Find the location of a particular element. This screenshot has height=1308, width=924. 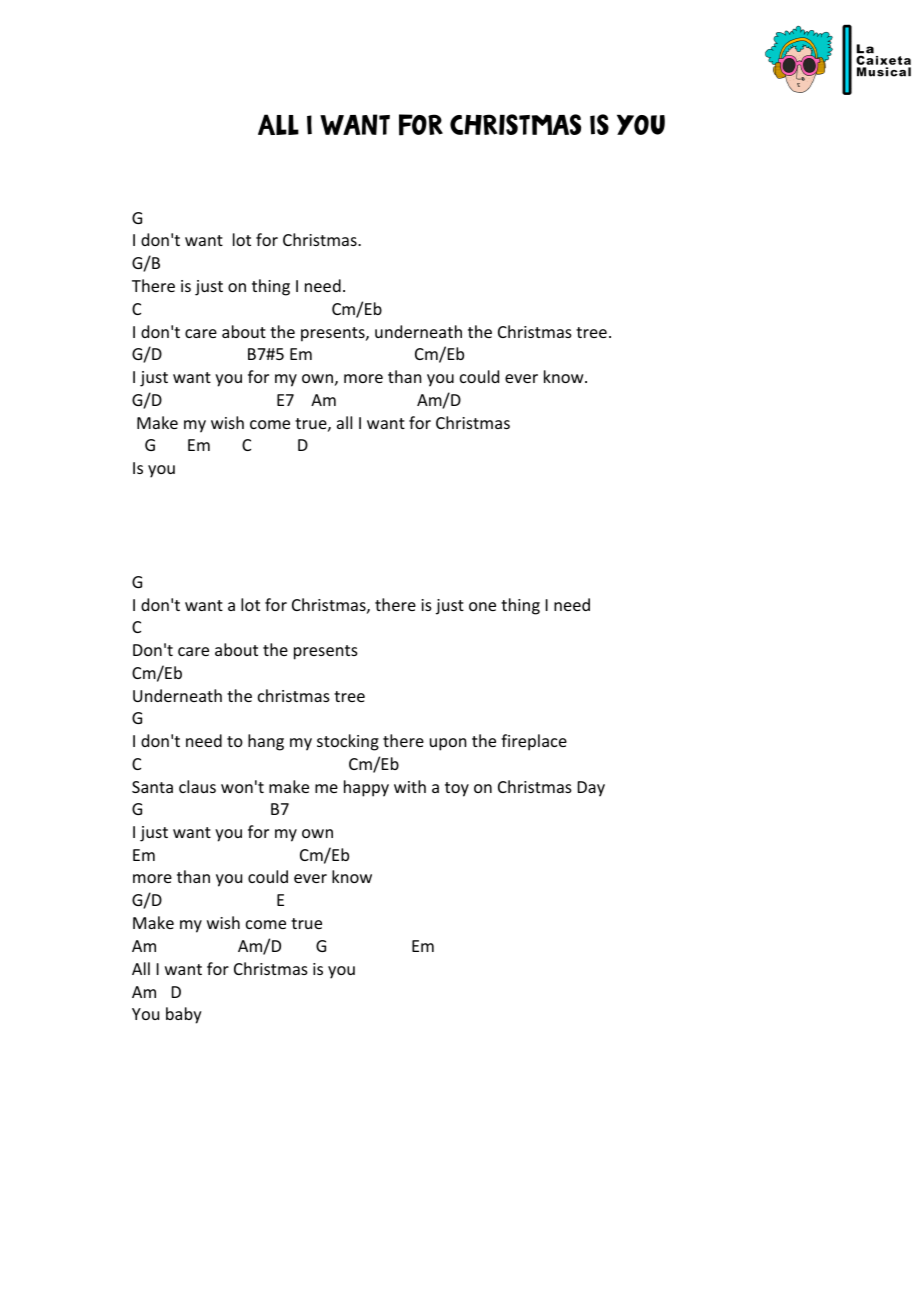

toy is located at coordinates (457, 789).
